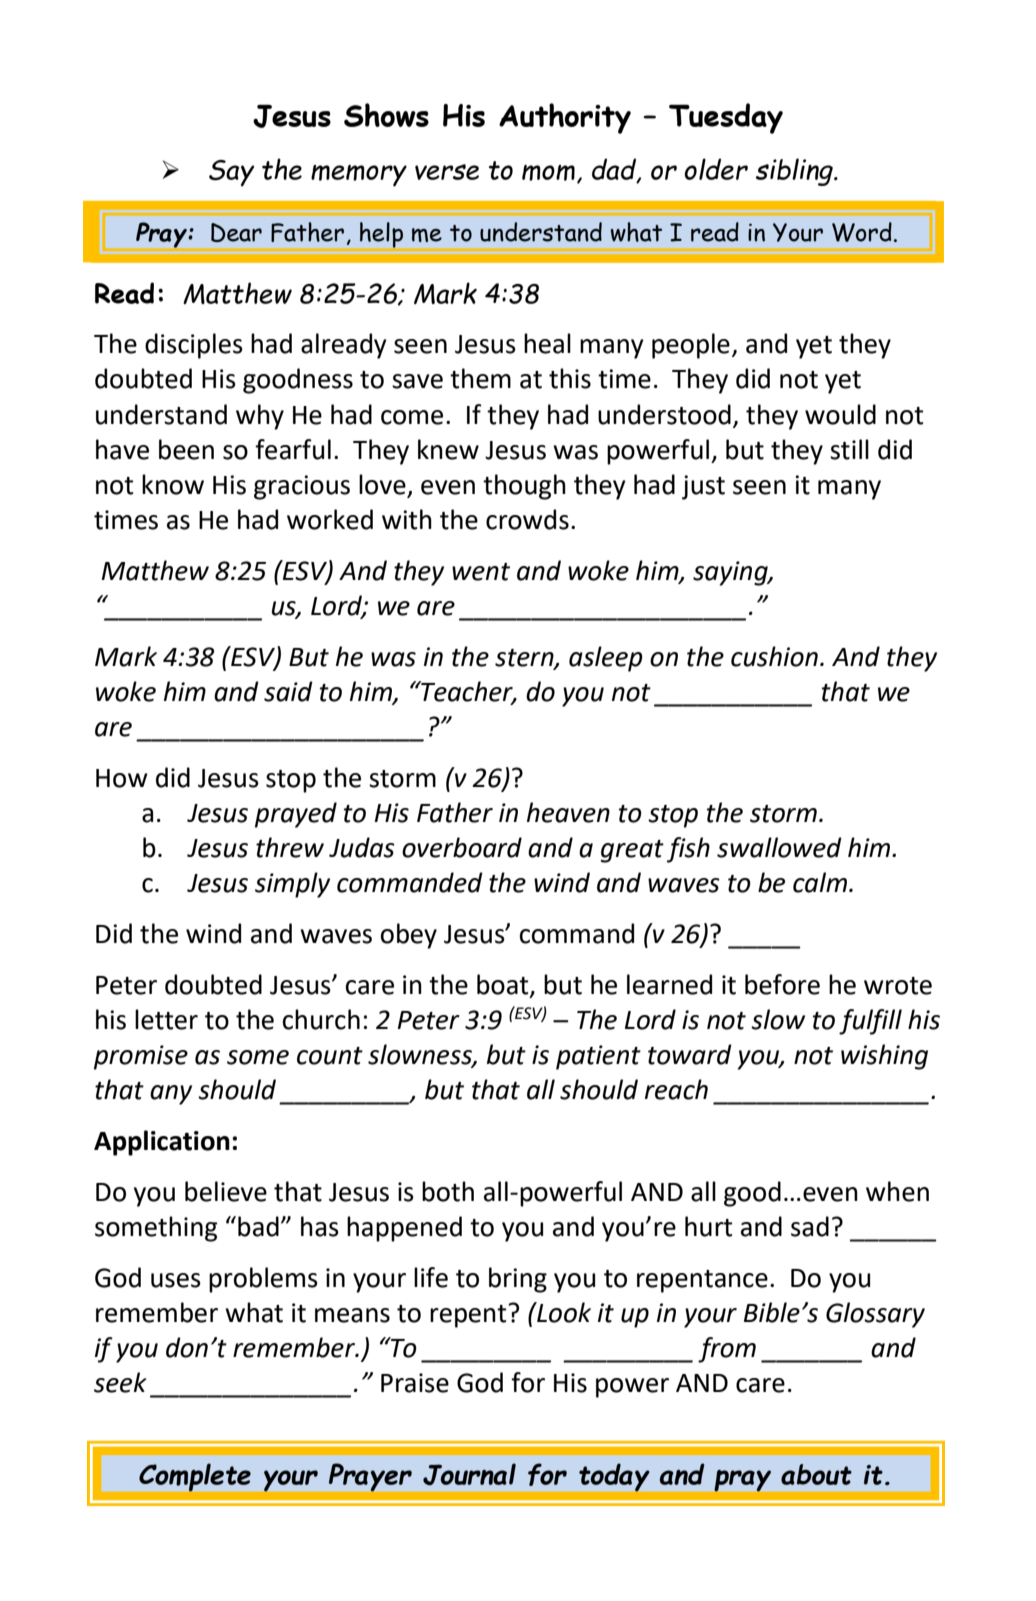 Image resolution: width=1036 pixels, height=1601 pixels. Describe the element at coordinates (548, 173) in the document. I see `mom` at that location.
